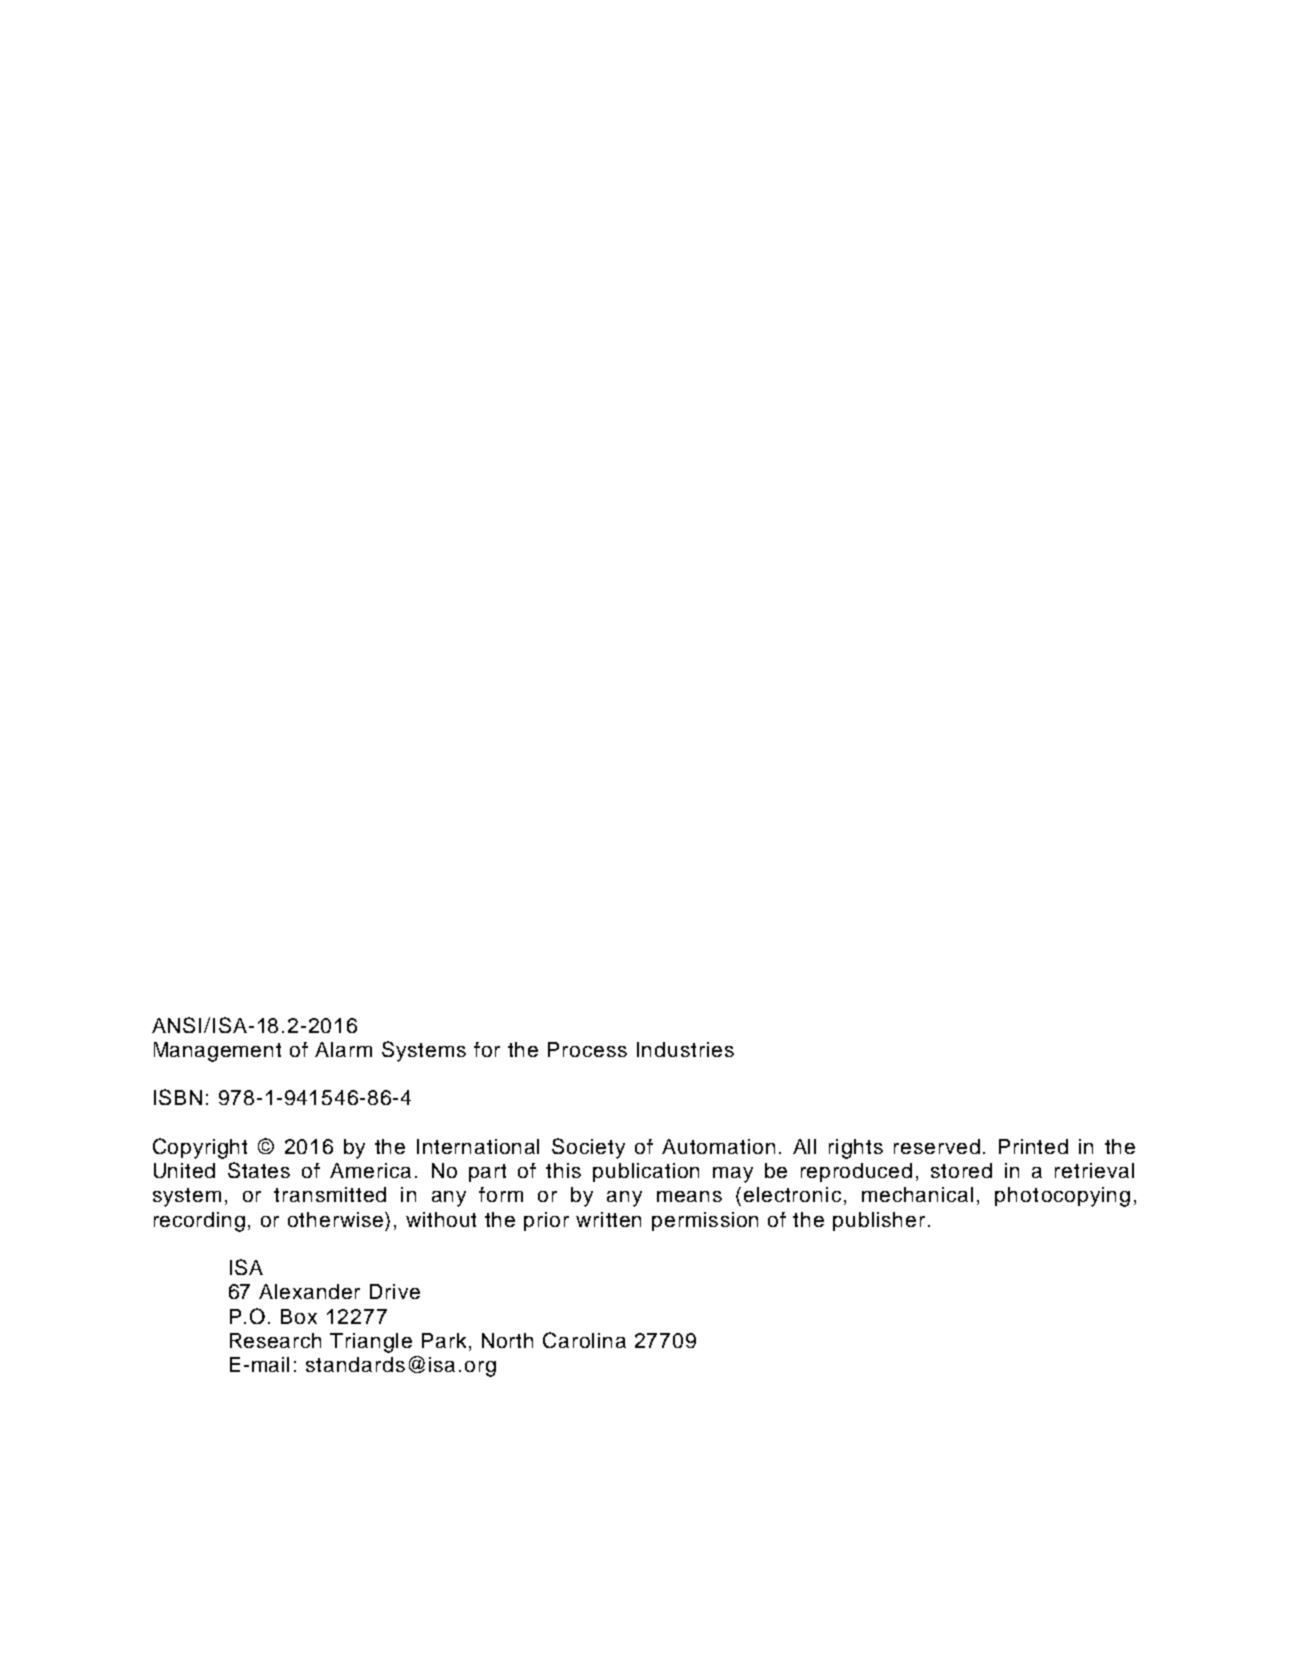 The image size is (1291, 1670). I want to click on Industries, so click(685, 1049).
